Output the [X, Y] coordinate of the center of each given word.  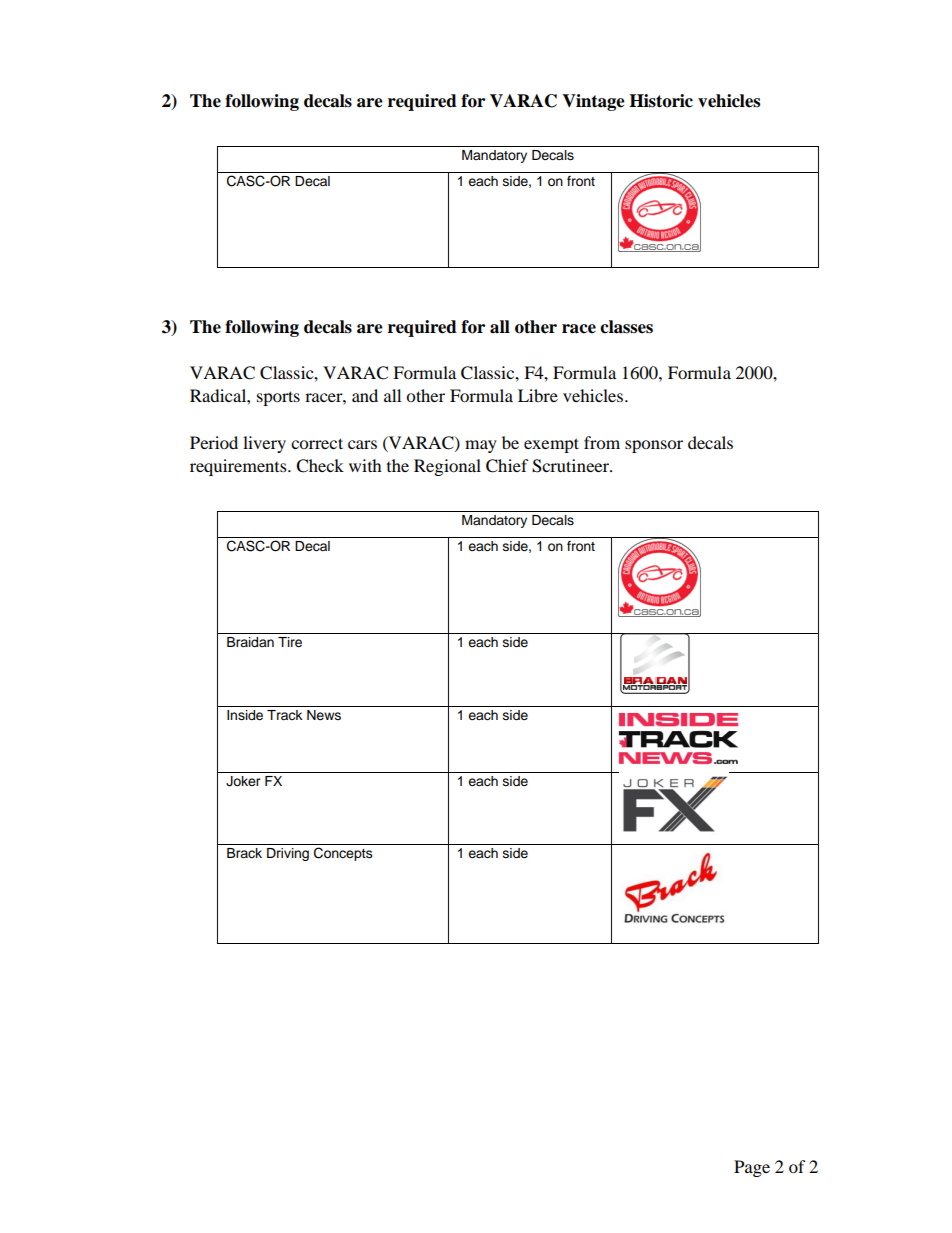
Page [752, 1168]
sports [278, 398]
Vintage [593, 102]
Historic [661, 101]
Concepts [343, 854]
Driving [288, 854]
